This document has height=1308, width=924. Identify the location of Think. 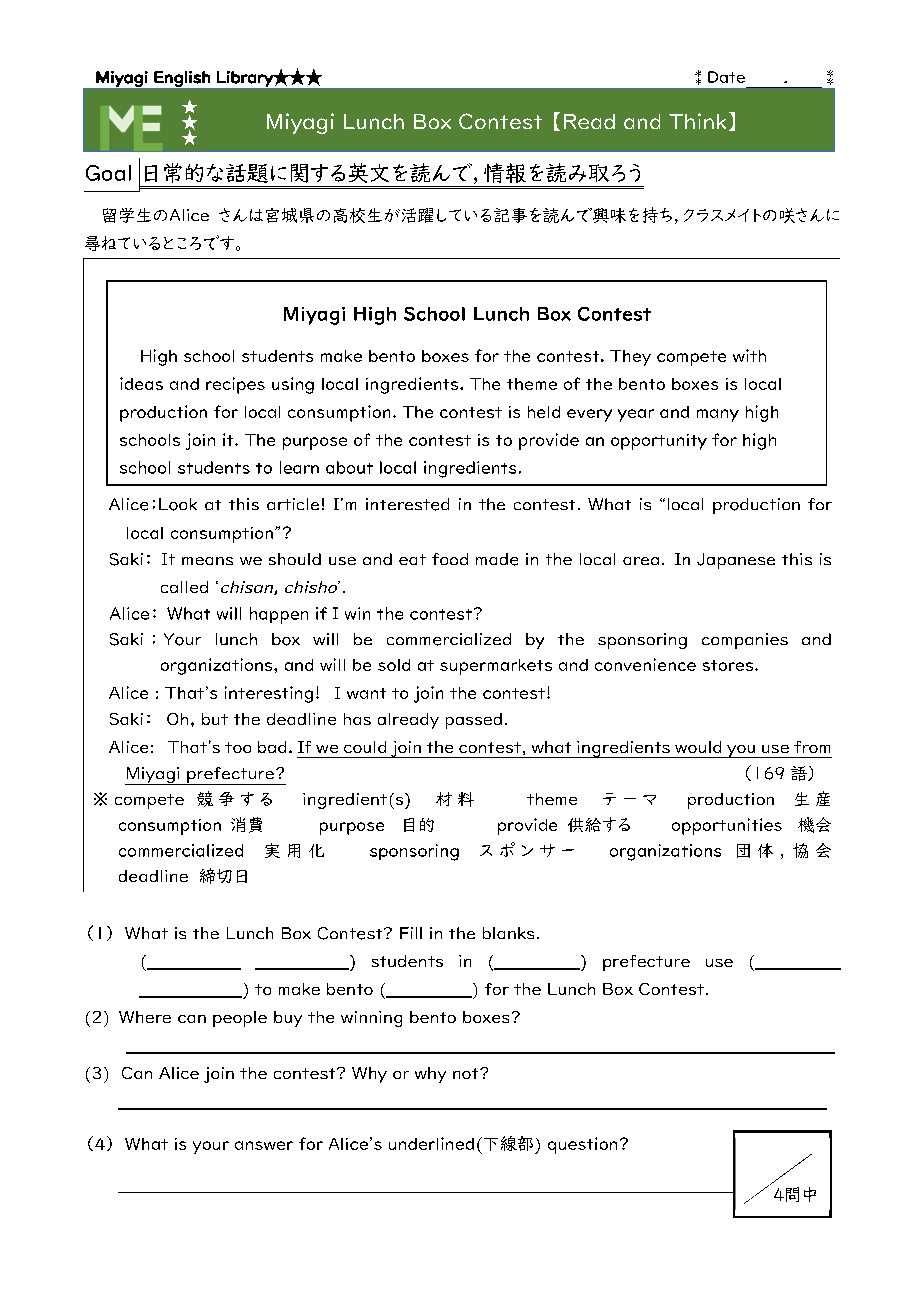
(697, 121).
